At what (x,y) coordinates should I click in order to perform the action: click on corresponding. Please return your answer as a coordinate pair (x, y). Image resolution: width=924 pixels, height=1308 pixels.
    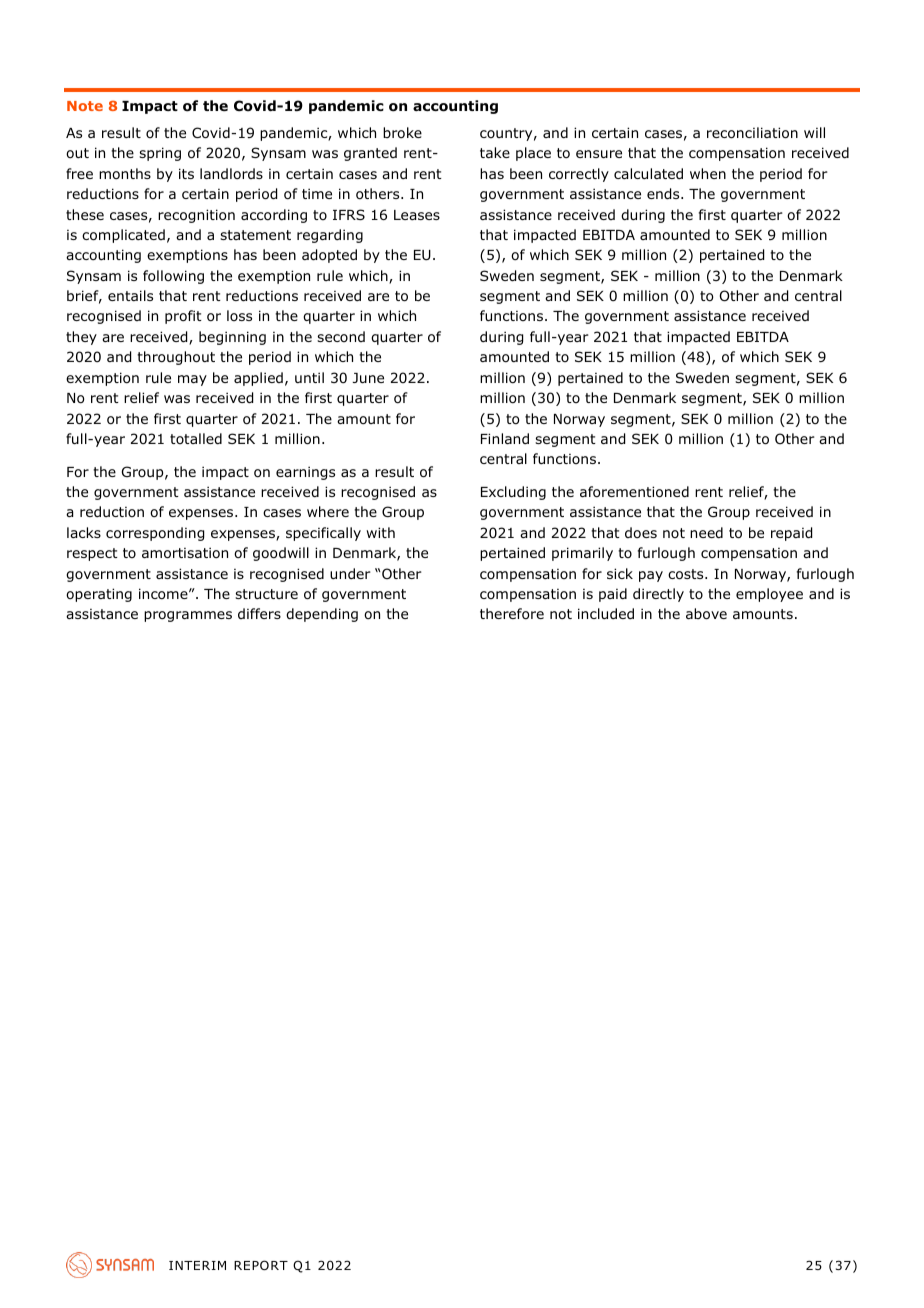
    Looking at the image, I should click on (155, 534).
